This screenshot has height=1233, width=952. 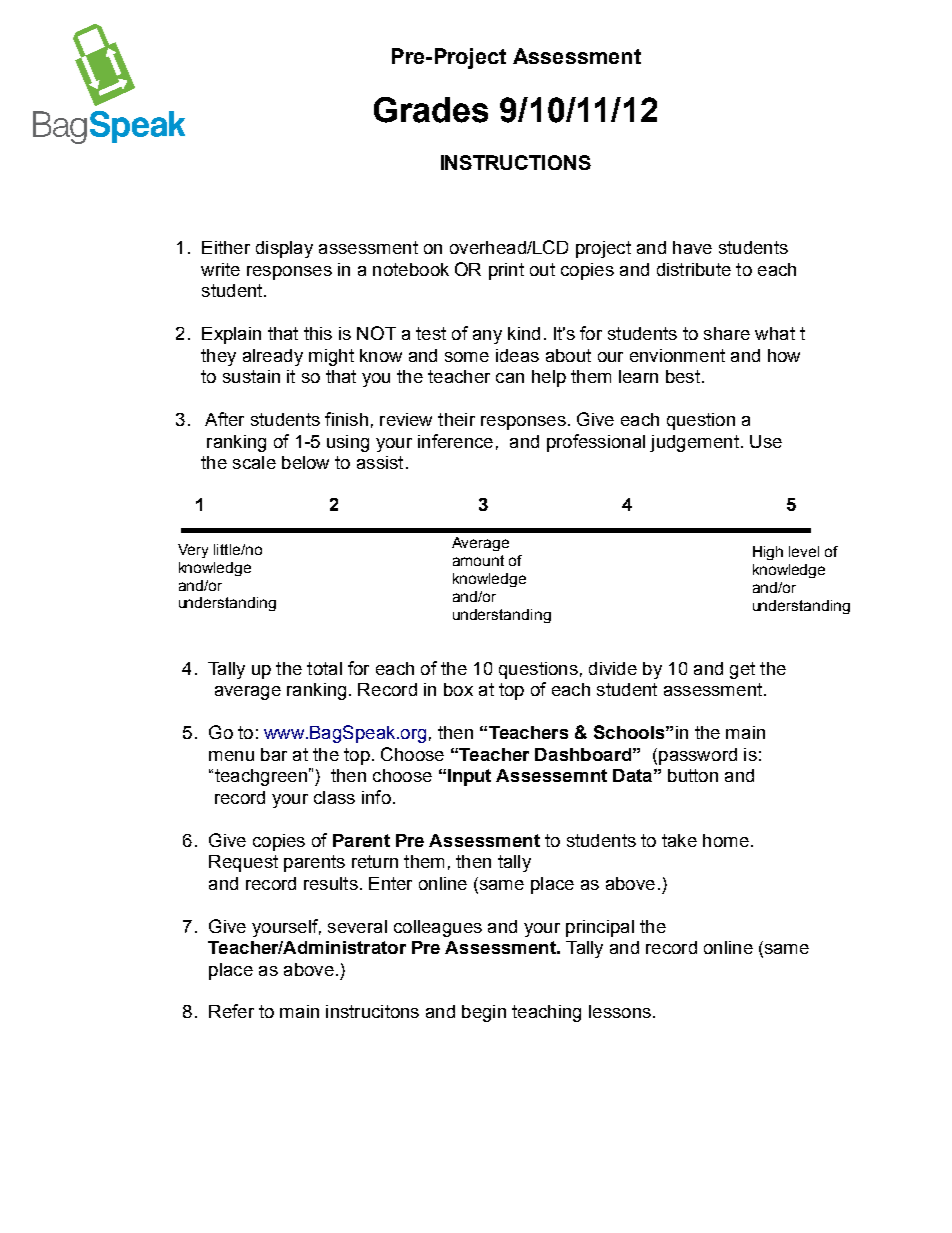 I want to click on Use, so click(x=766, y=441).
